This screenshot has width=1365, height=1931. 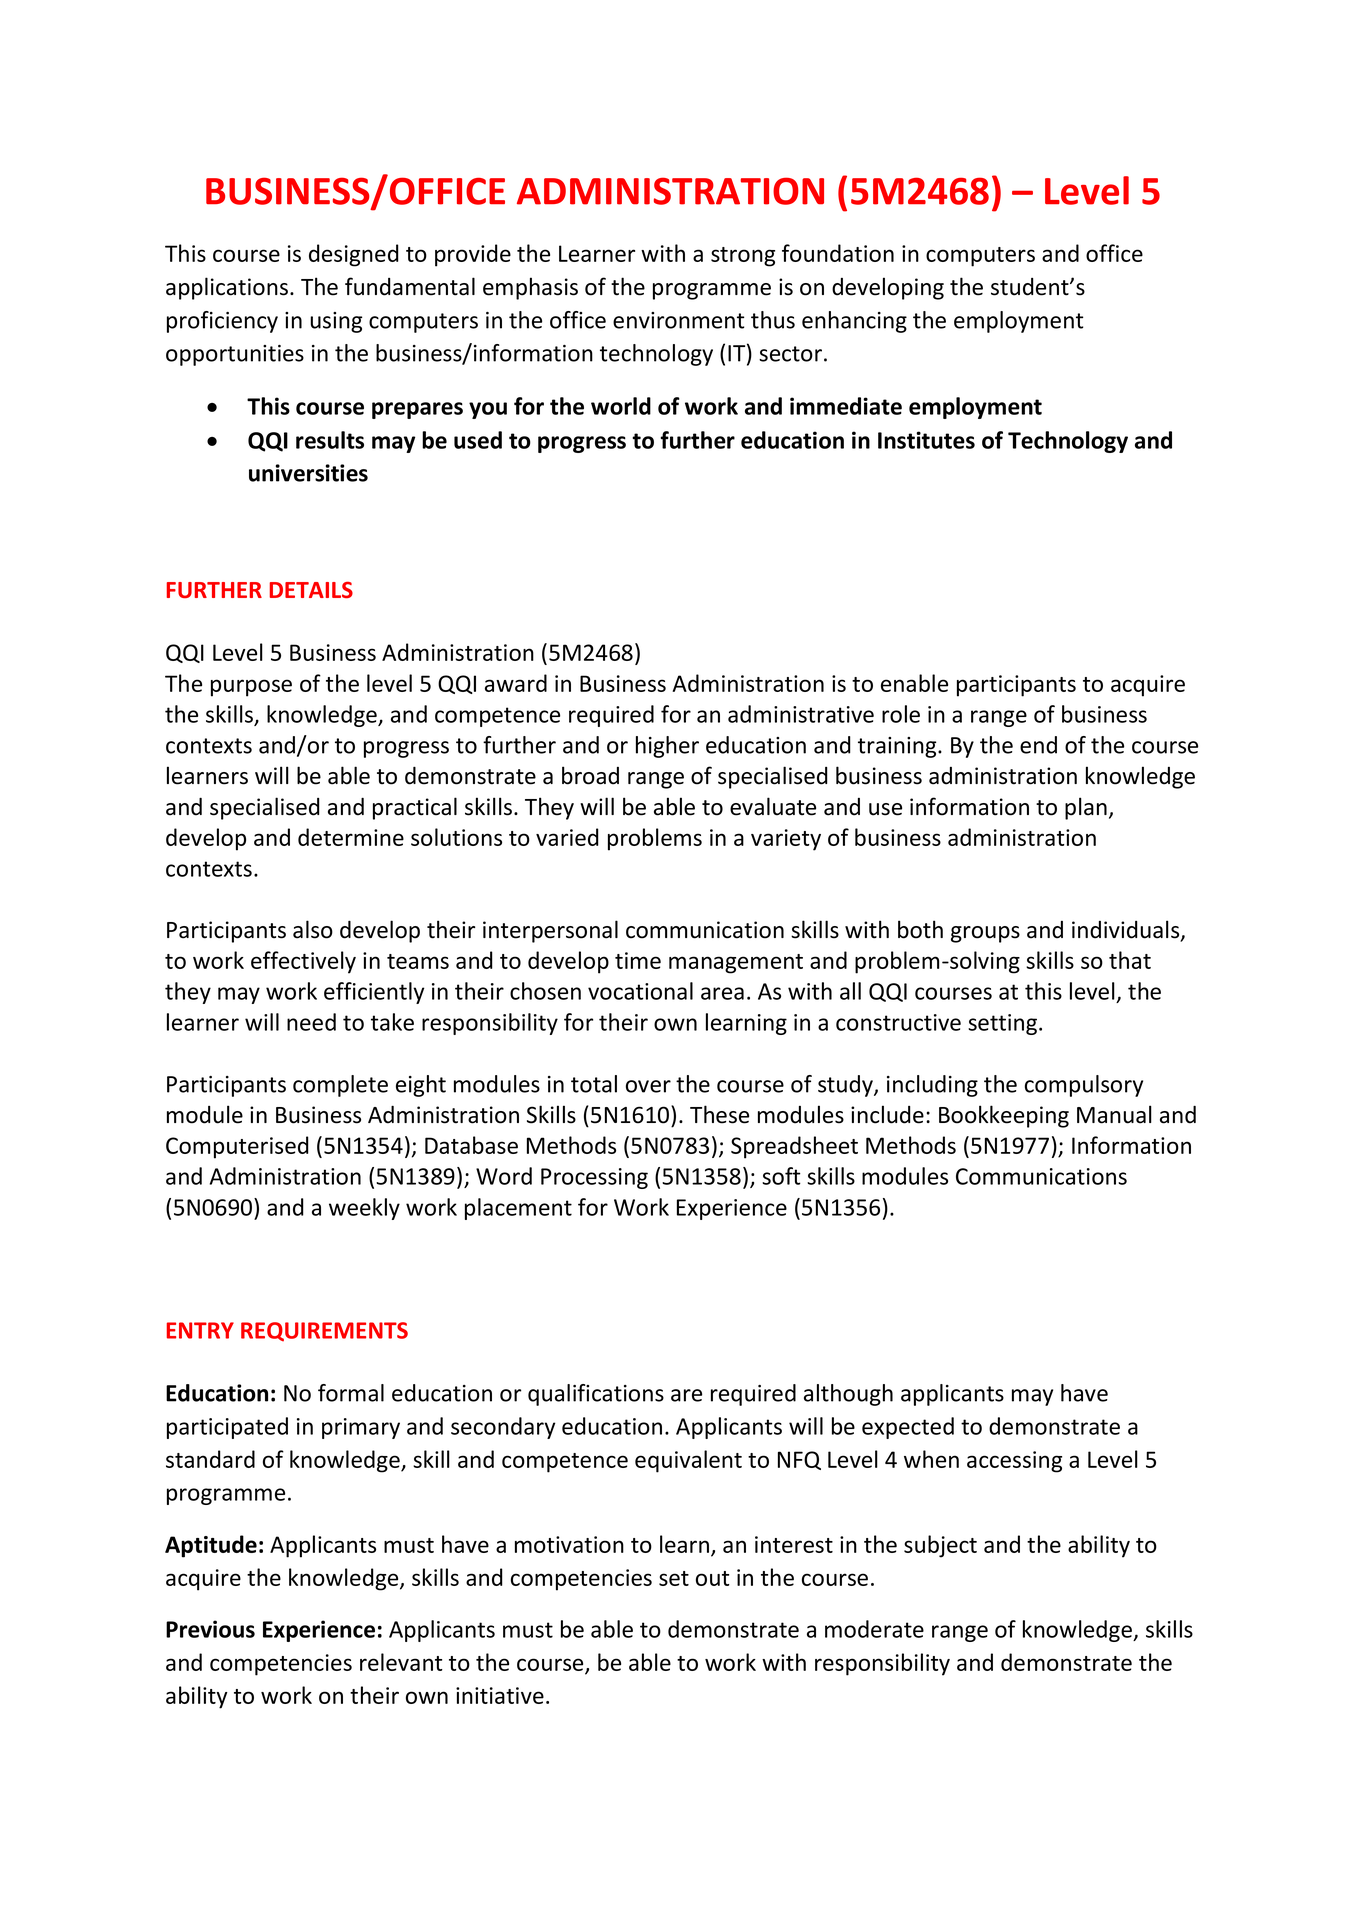 What do you see at coordinates (667, 747) in the screenshot?
I see `higher` at bounding box center [667, 747].
